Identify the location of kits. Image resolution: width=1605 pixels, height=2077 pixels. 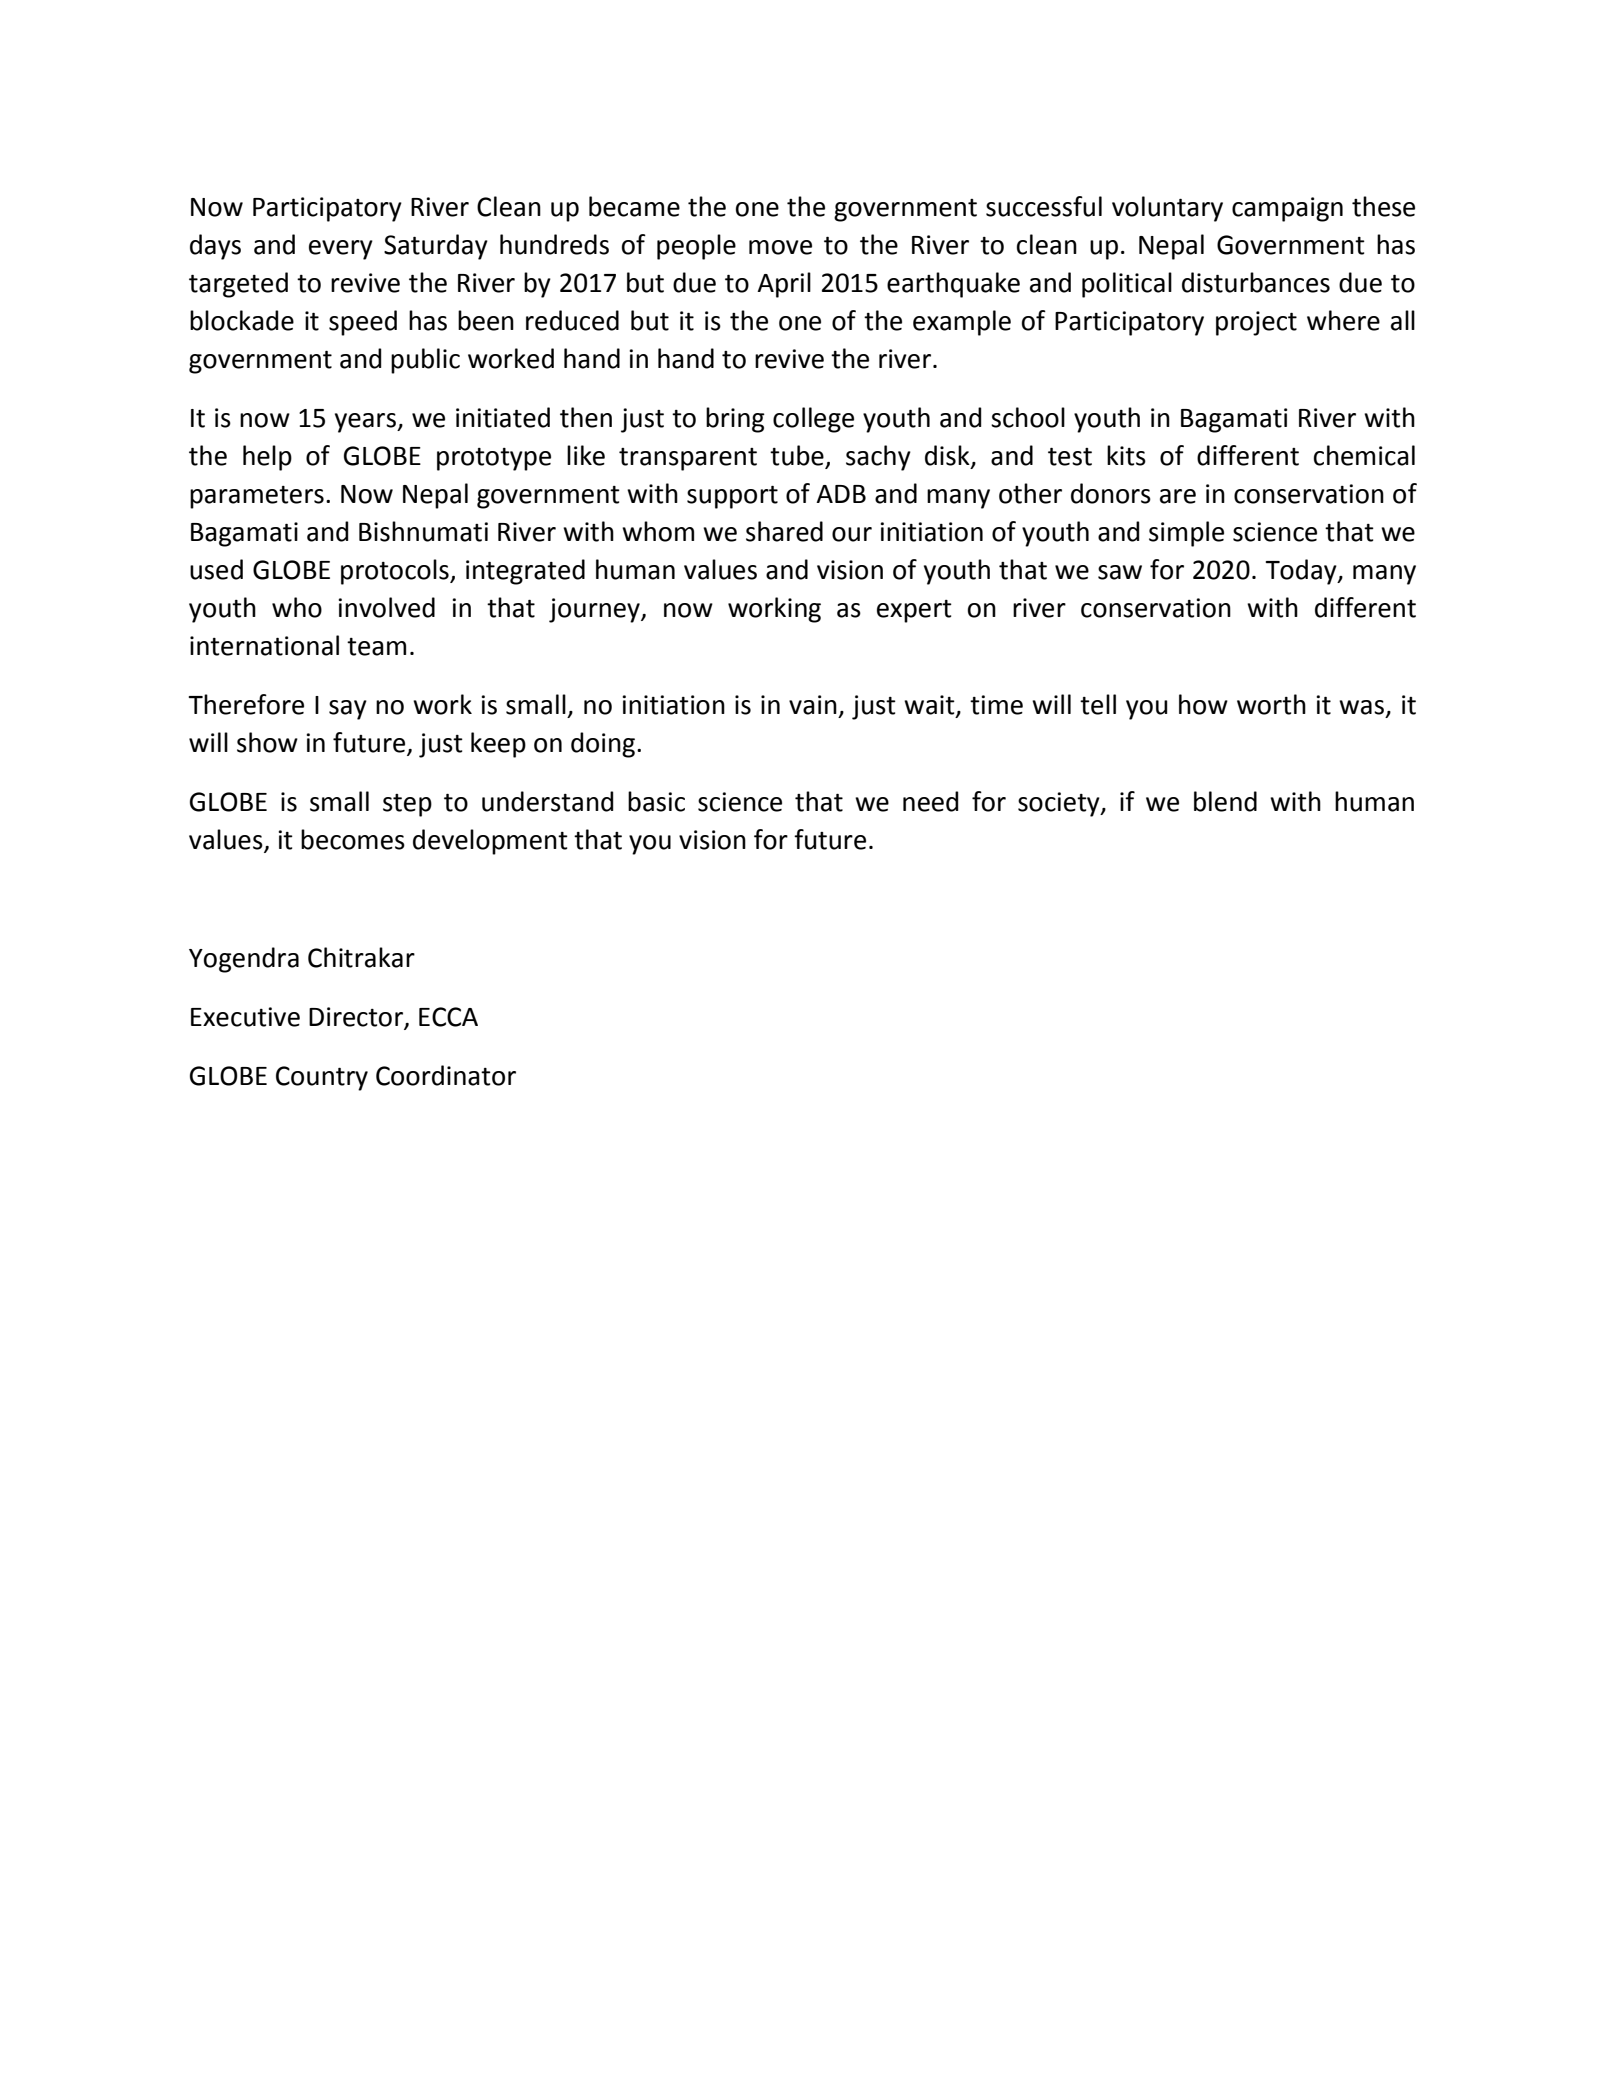
(1126, 455).
